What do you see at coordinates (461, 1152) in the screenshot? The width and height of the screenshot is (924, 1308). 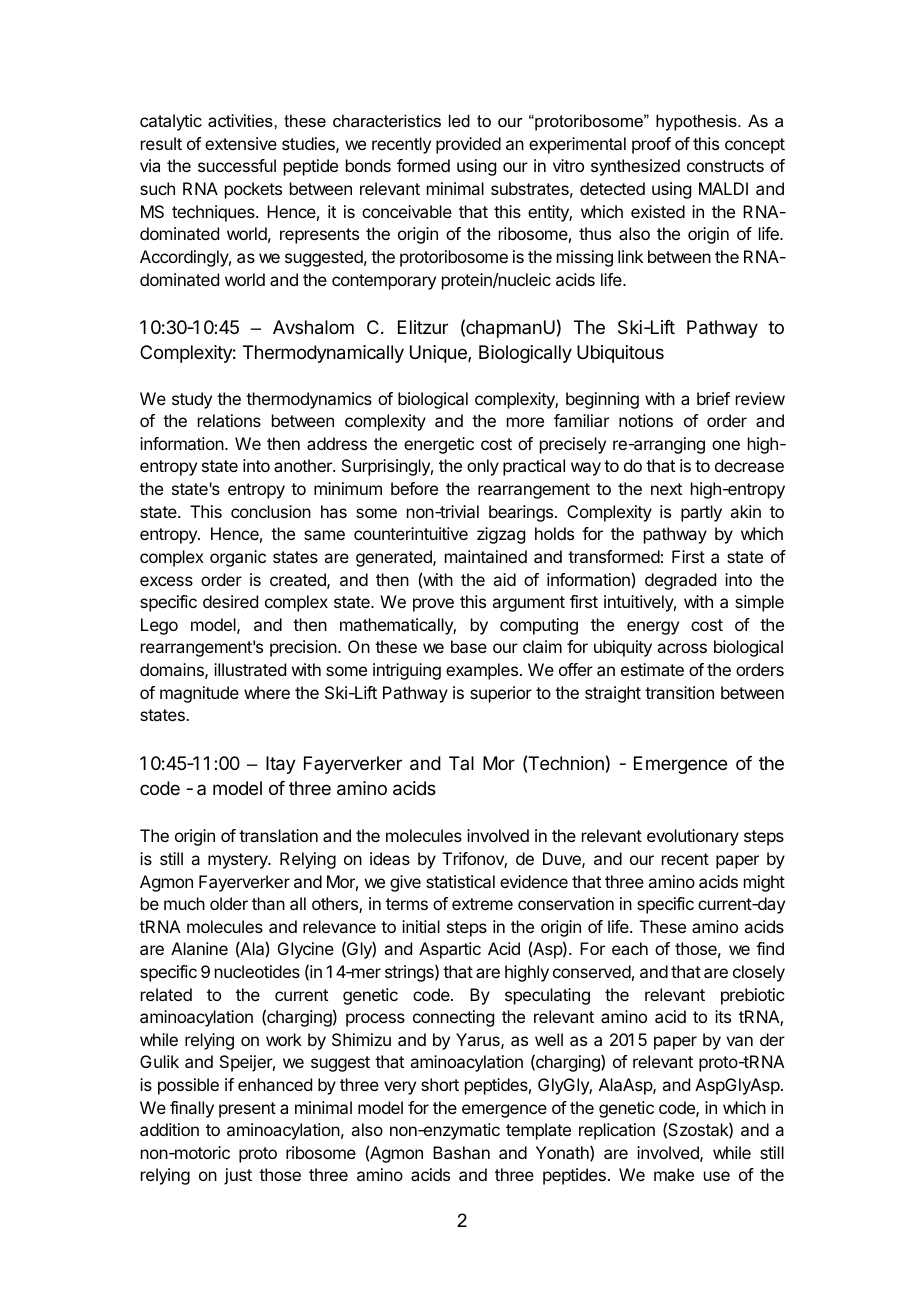 I see `Bashan` at bounding box center [461, 1152].
